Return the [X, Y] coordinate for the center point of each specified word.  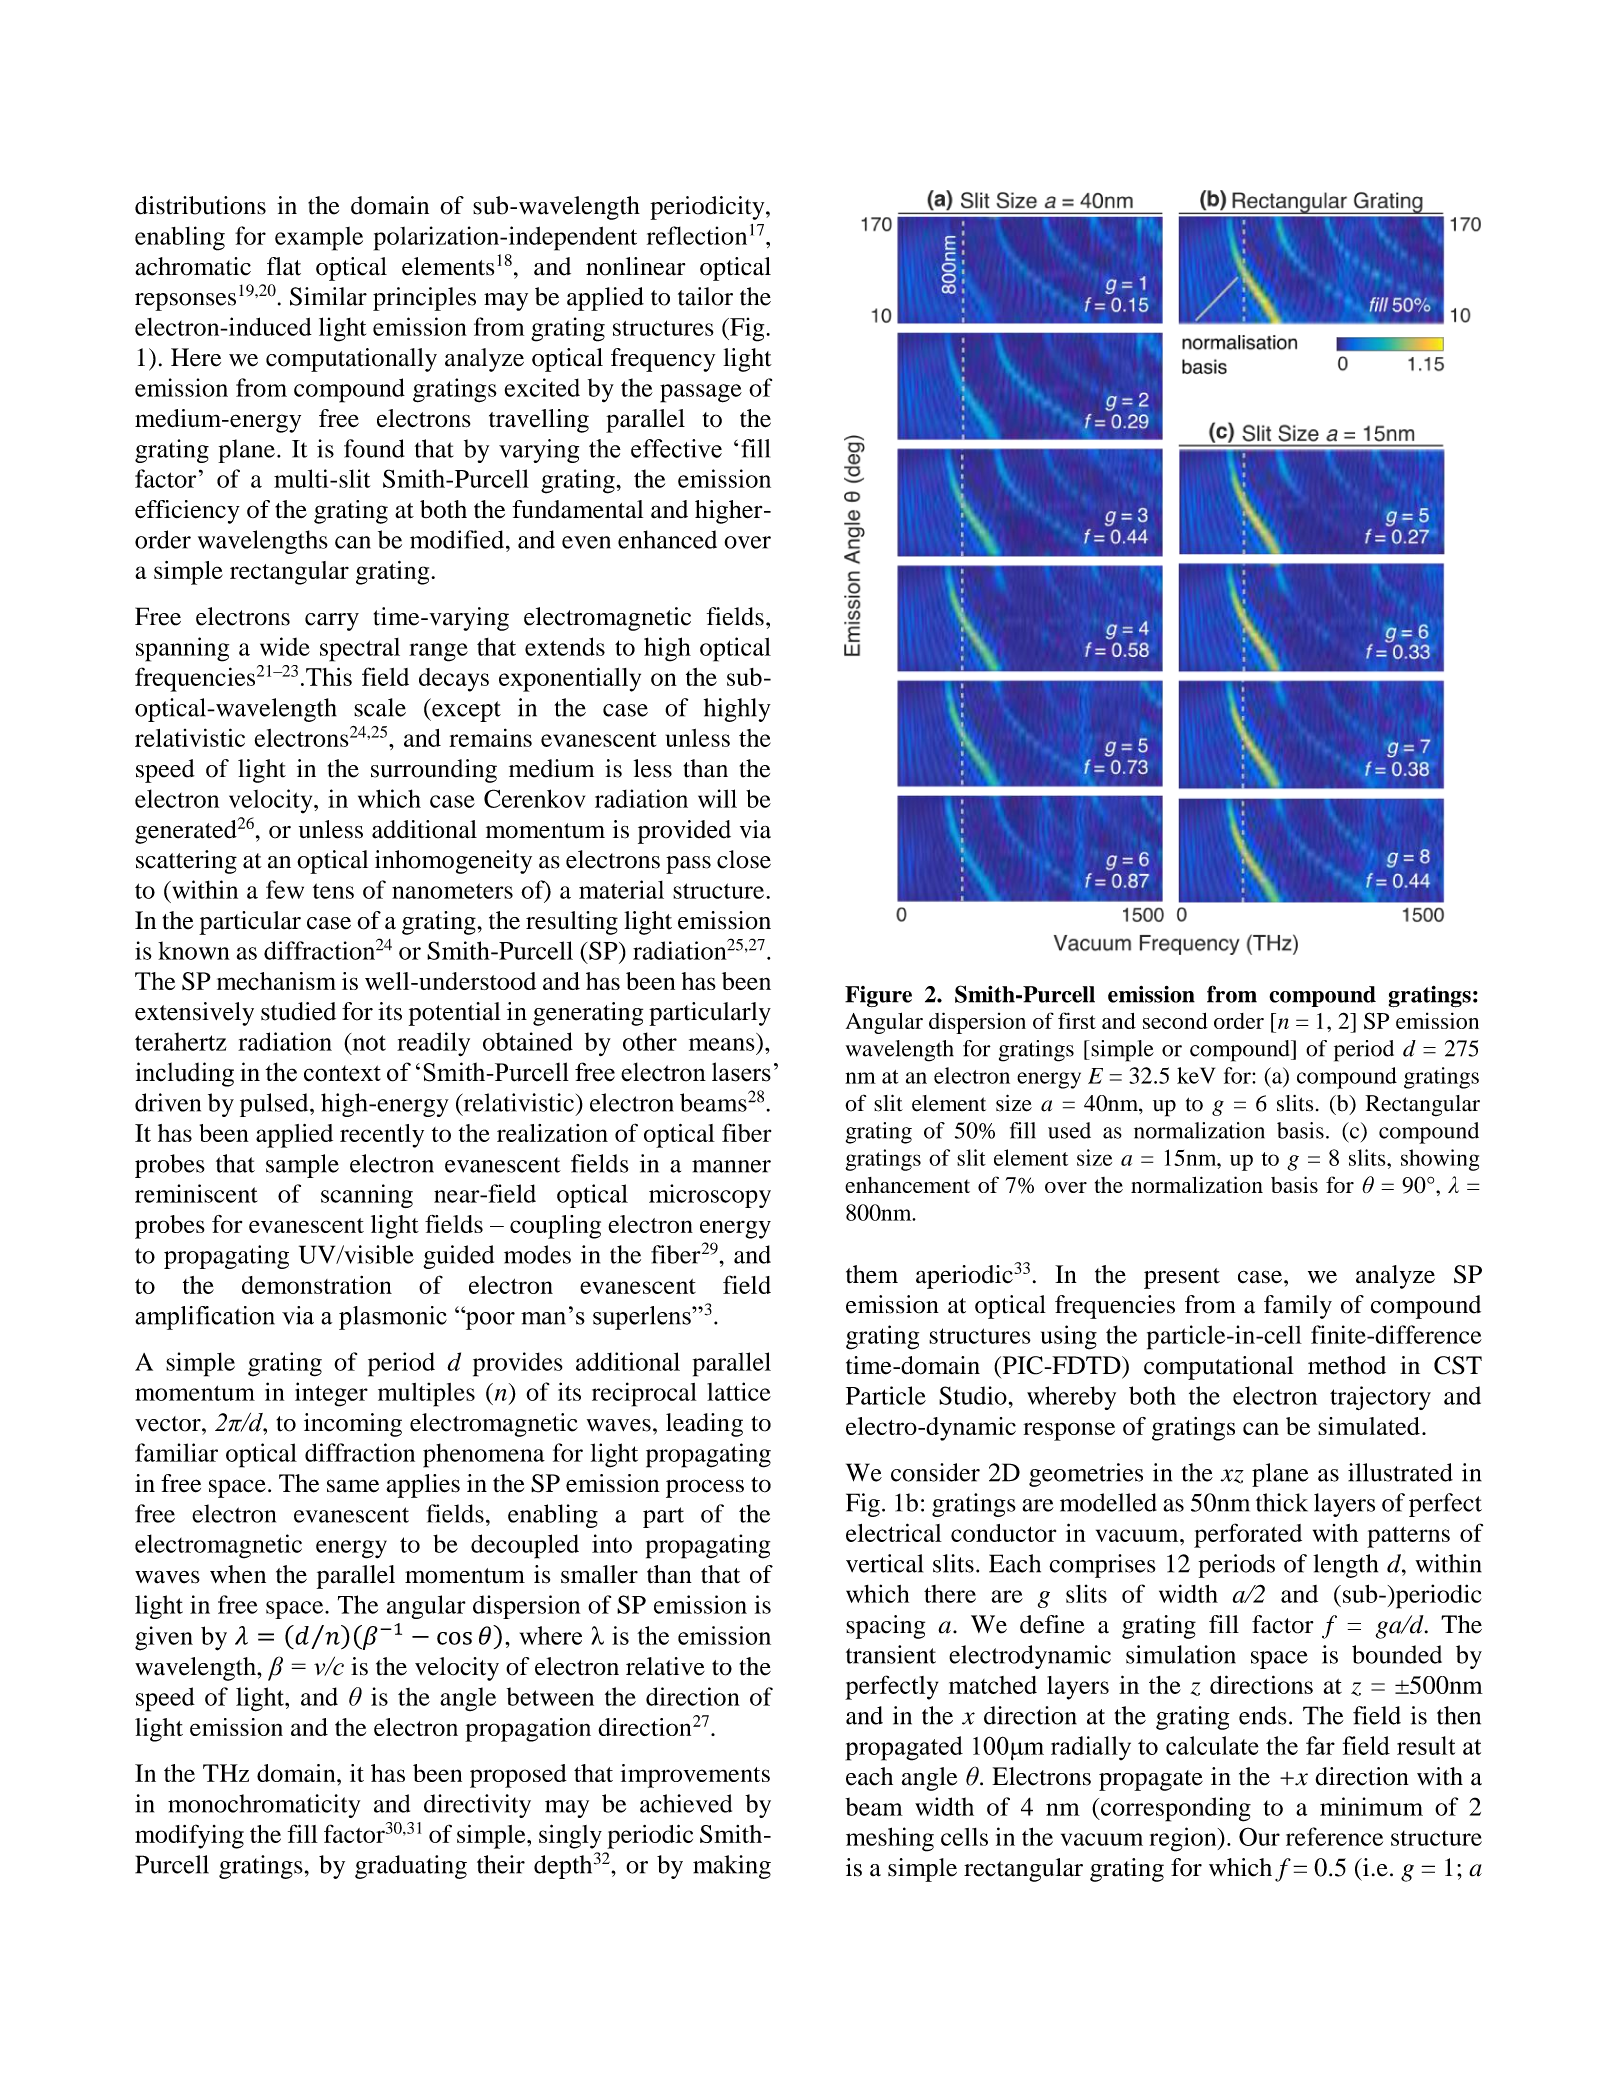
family [1298, 1307]
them [872, 1274]
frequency [663, 360]
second [1175, 1020]
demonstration [317, 1285]
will [717, 798]
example [319, 239]
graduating [411, 1867]
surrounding [434, 771]
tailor [705, 296]
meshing [890, 1839]
